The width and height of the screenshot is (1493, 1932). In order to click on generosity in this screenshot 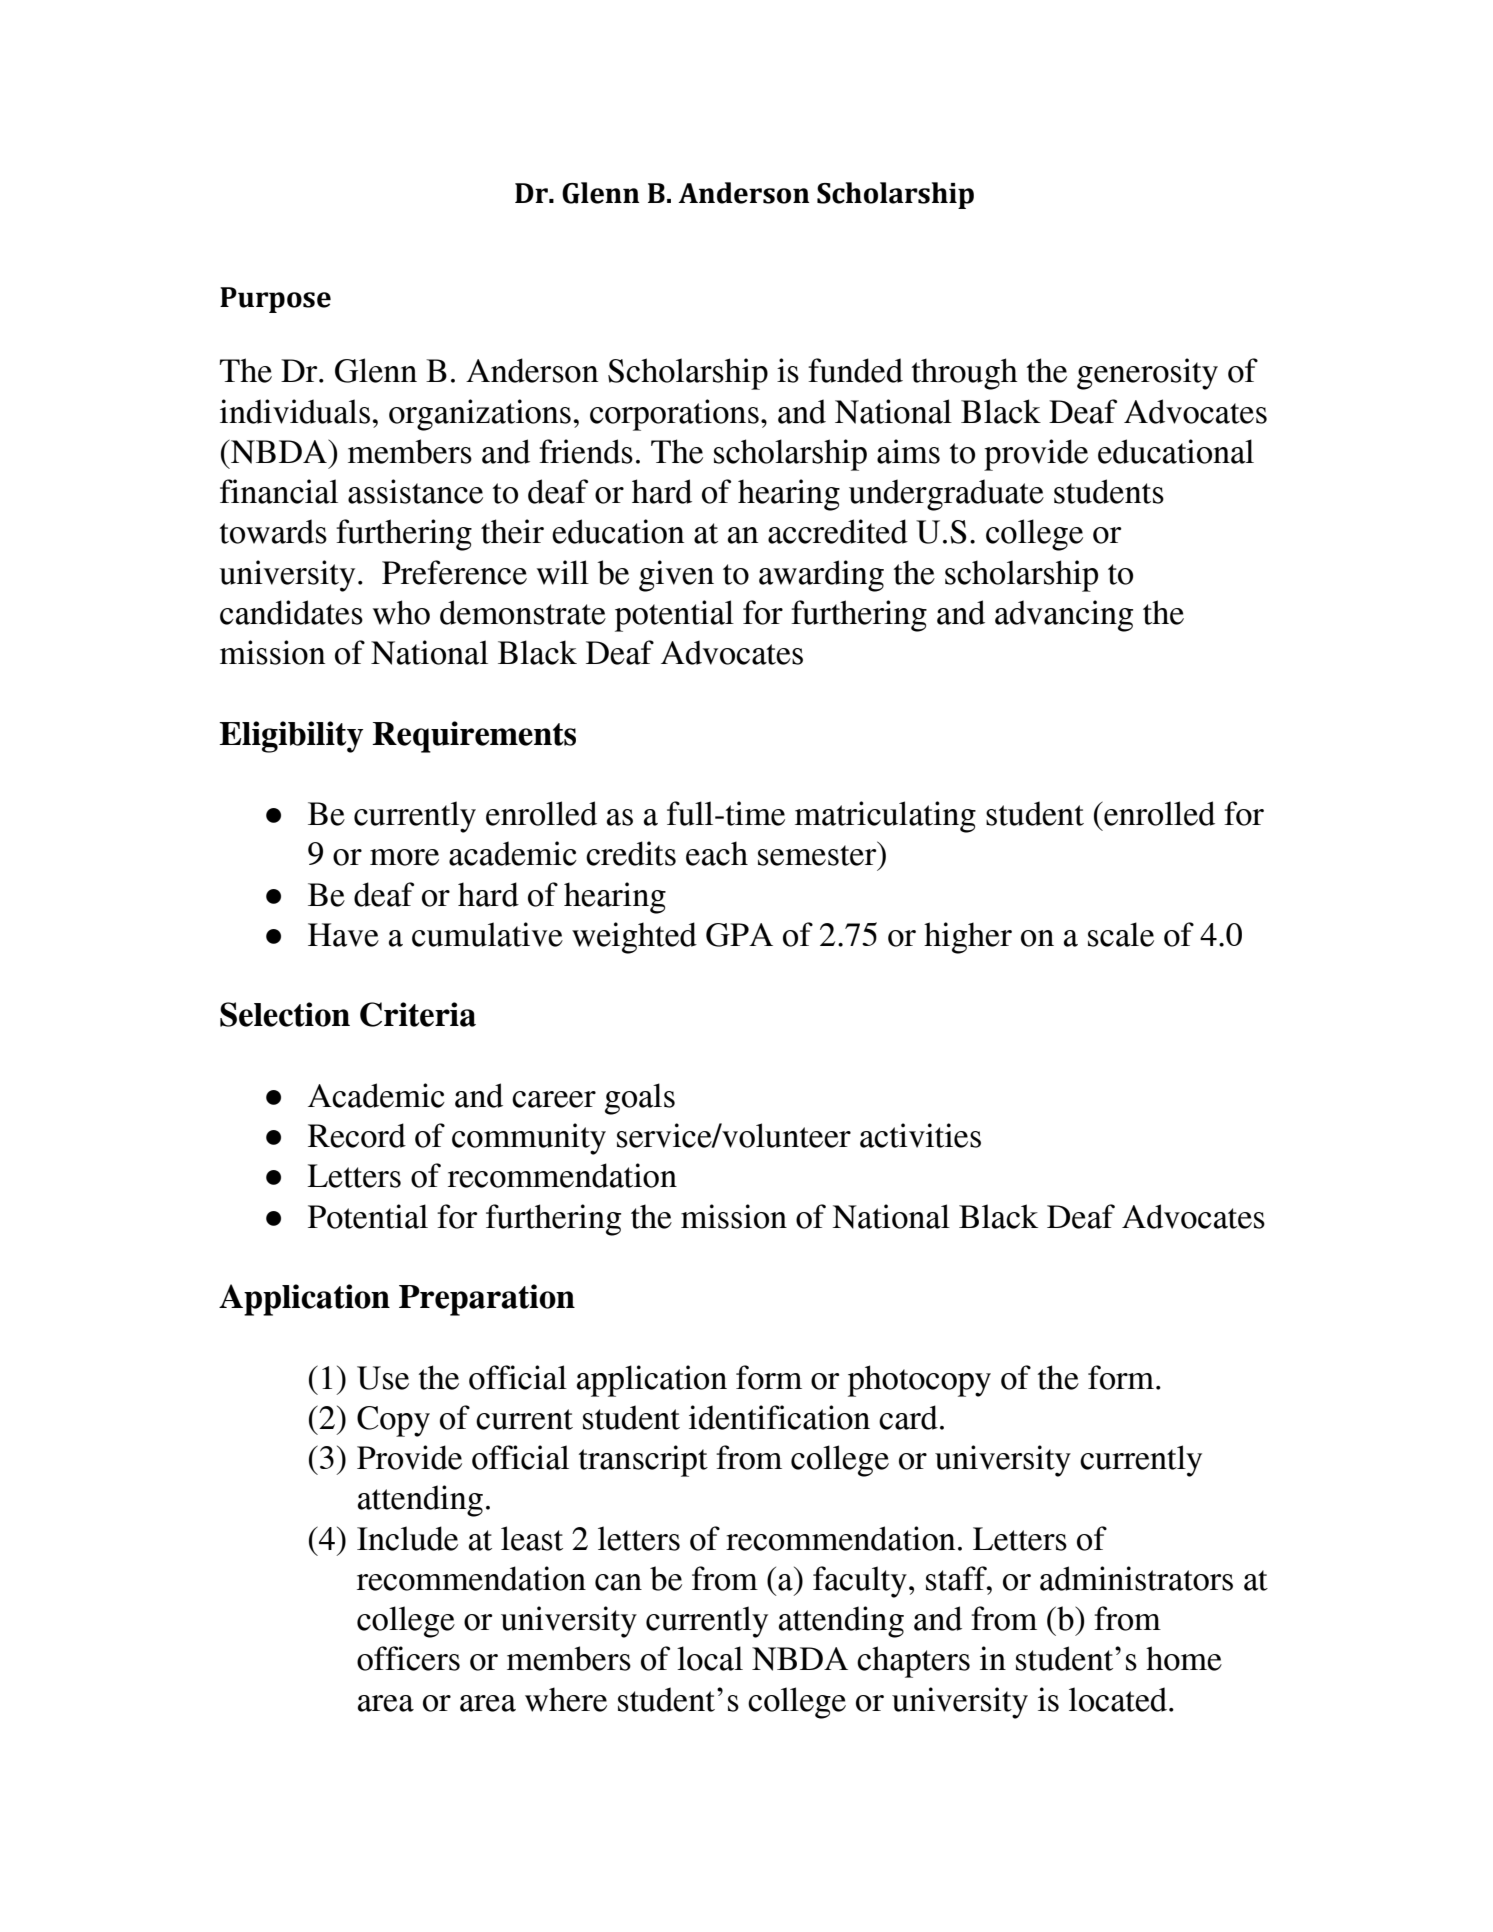, I will do `click(1147, 374)`.
